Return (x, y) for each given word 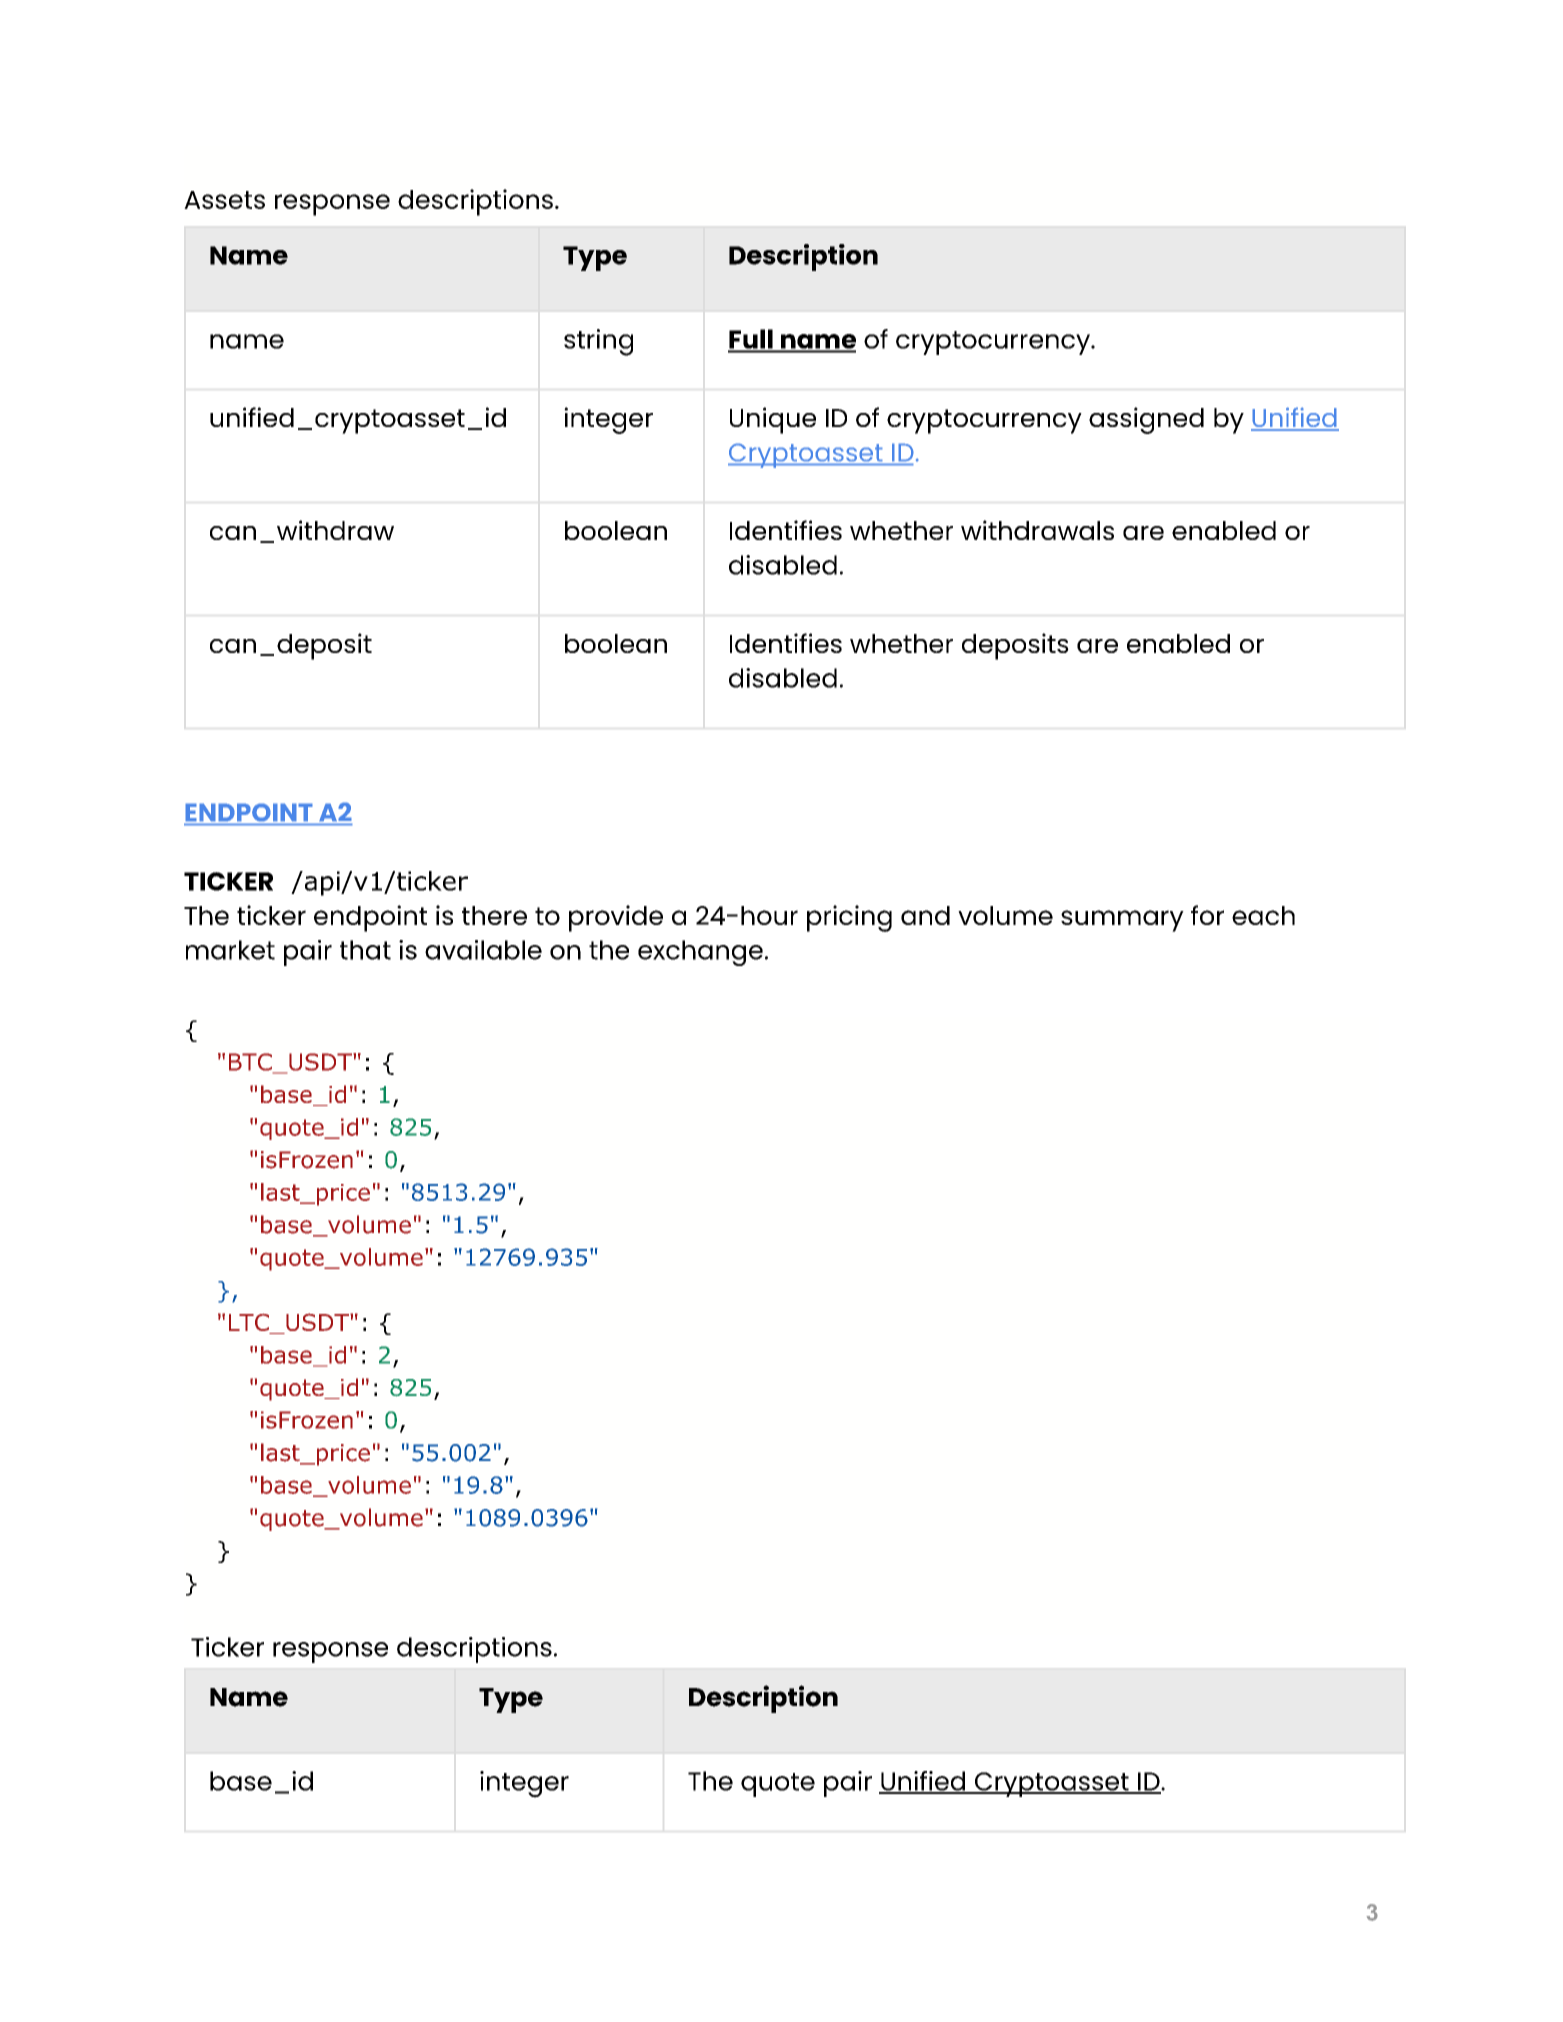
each (1263, 915)
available (483, 950)
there (494, 915)
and (925, 915)
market (230, 950)
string (598, 342)
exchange (700, 953)
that (365, 950)
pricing (849, 918)
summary (1122, 921)
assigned (1146, 420)
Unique (773, 420)
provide (616, 918)
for (1207, 915)
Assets (224, 200)
